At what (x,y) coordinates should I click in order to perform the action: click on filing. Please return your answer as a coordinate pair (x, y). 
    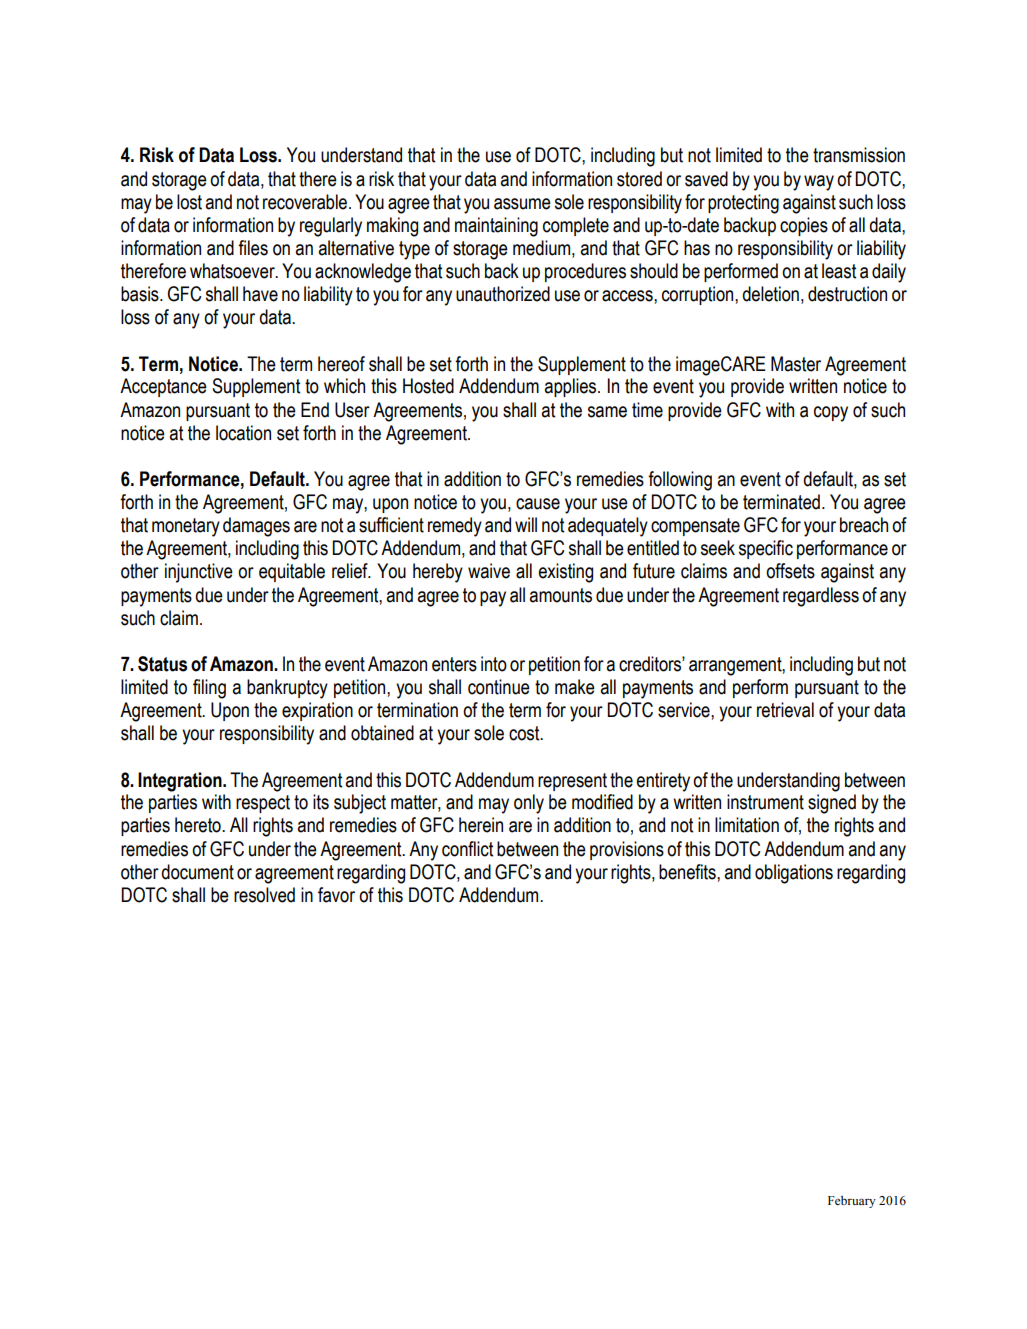
    Looking at the image, I should click on (209, 689).
